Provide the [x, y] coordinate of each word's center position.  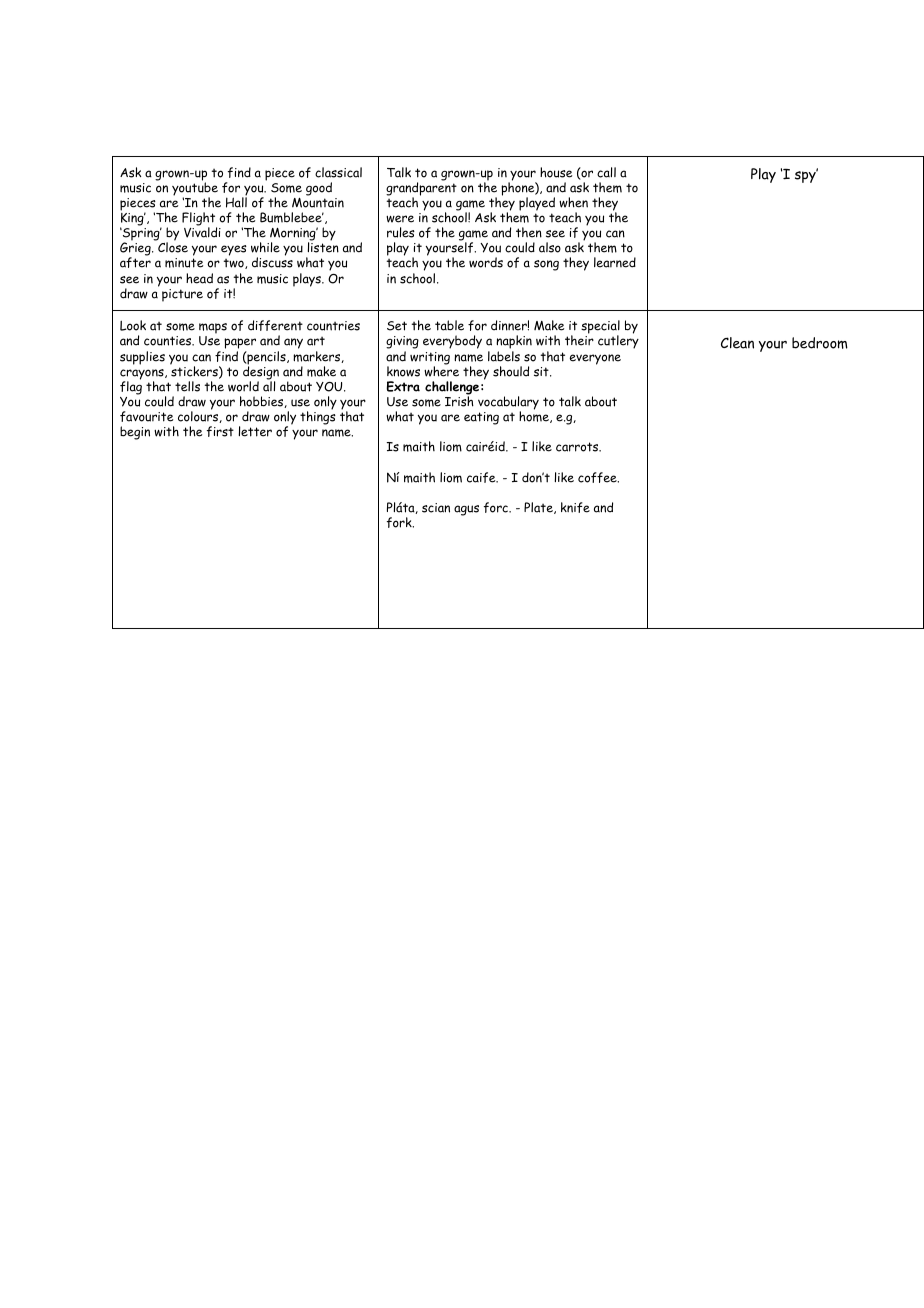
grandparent [421, 189]
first [220, 431]
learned [615, 262]
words [486, 262]
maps [213, 330]
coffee [598, 477]
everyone [595, 359]
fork [400, 522]
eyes [234, 250]
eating [481, 418]
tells [187, 386]
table [449, 325]
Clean [737, 343]
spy [806, 176]
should [511, 371]
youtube [195, 189]
